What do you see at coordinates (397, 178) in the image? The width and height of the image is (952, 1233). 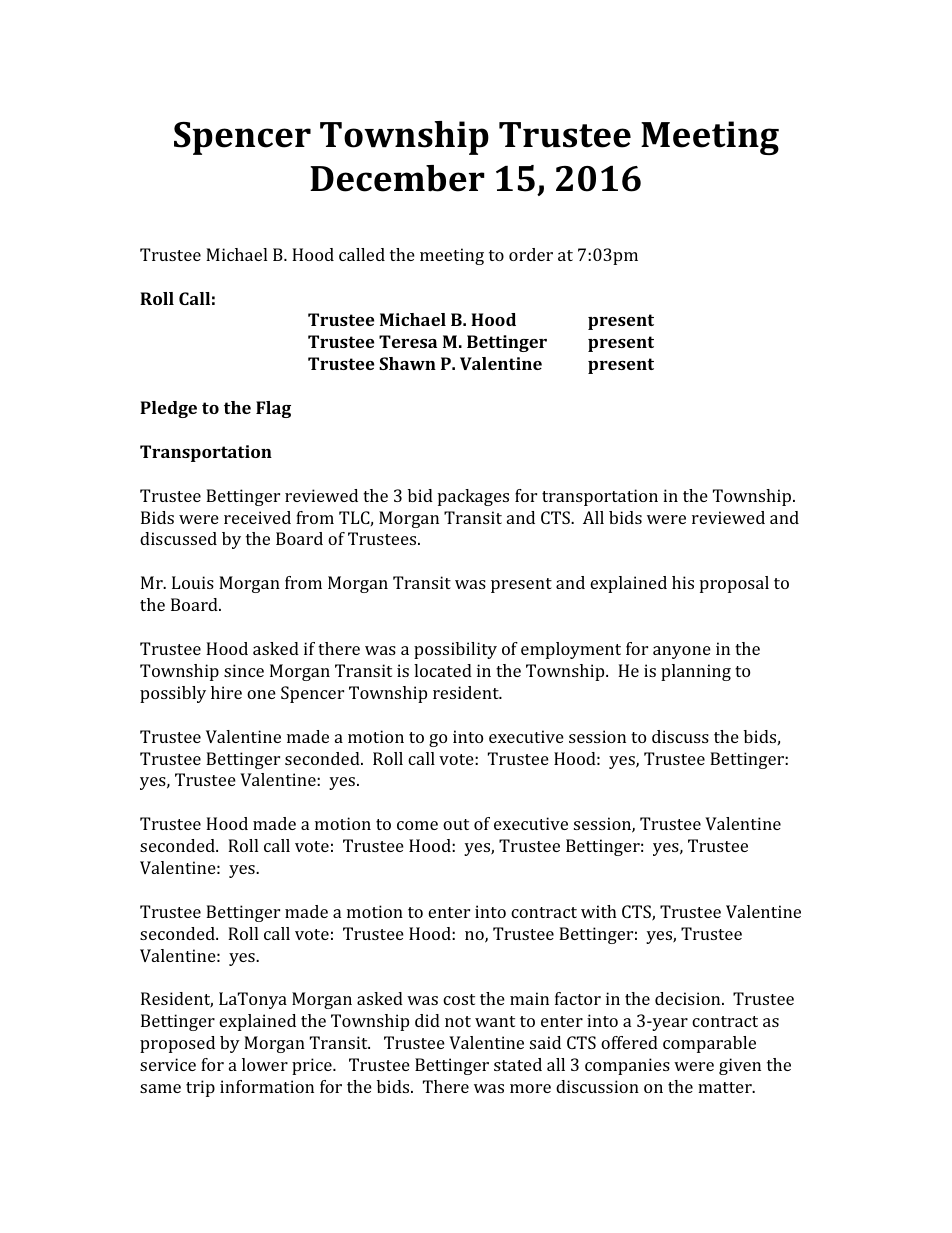 I see `December` at bounding box center [397, 178].
